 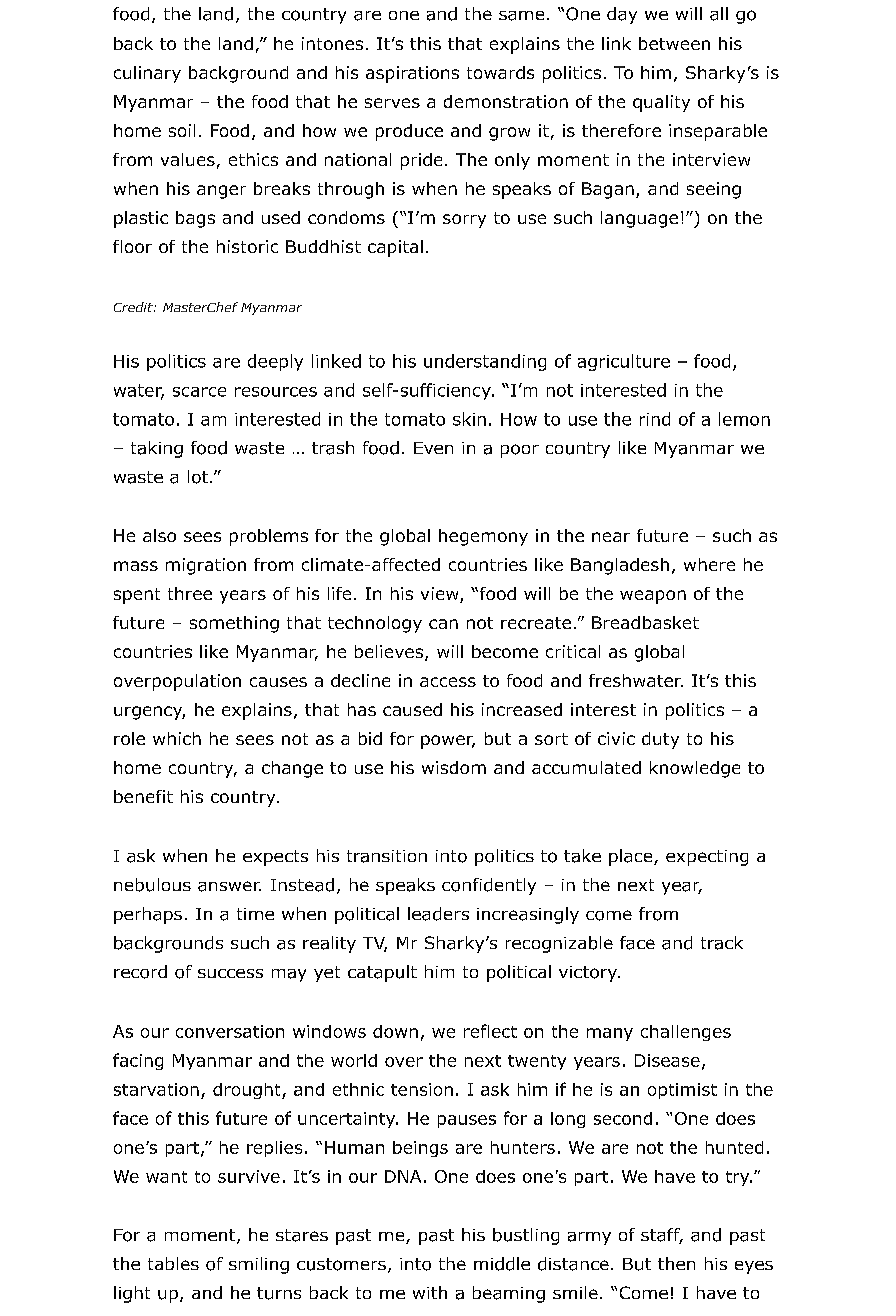 I want to click on answer, so click(x=229, y=886).
